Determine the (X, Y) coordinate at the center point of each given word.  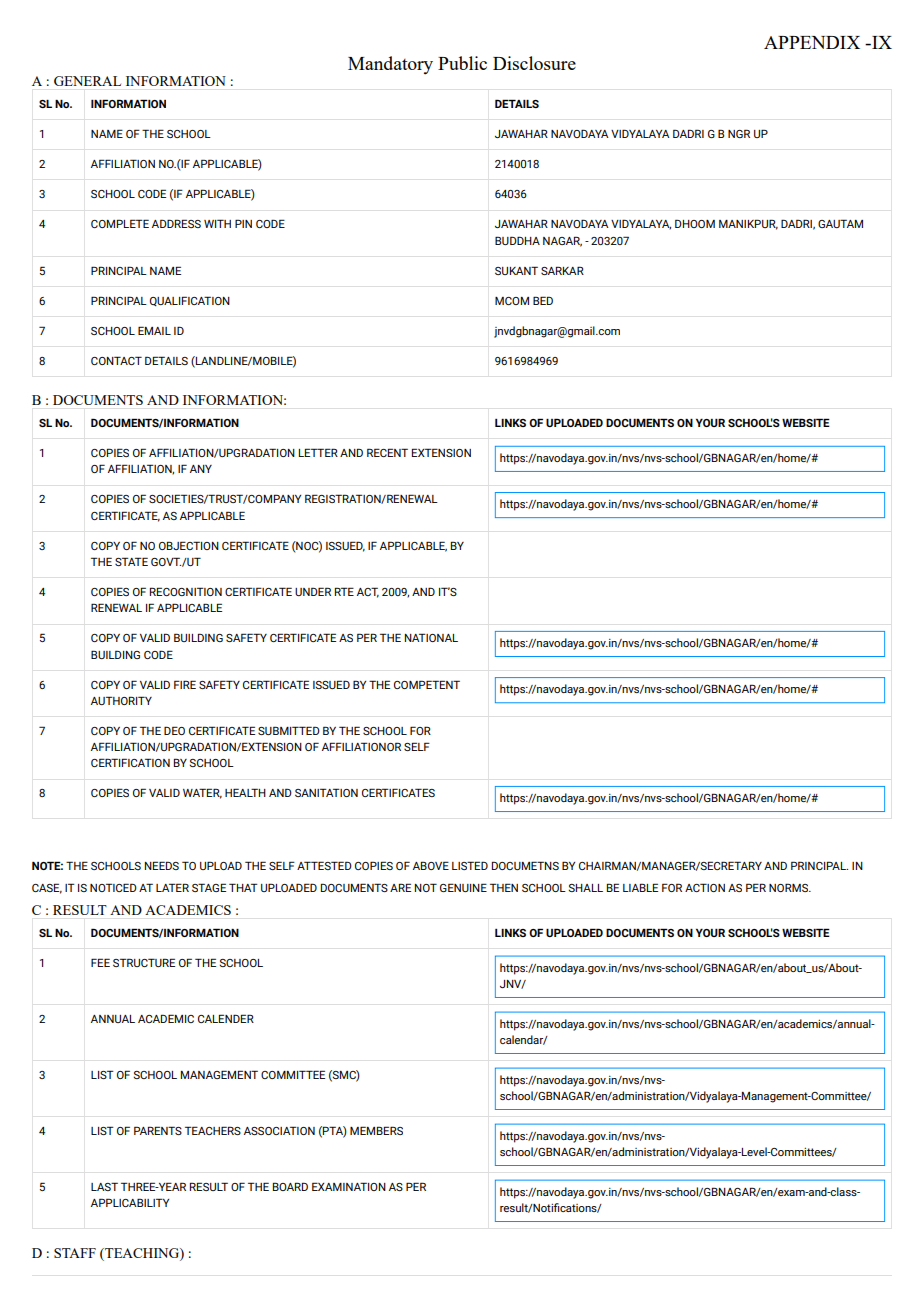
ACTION (705, 887)
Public (462, 63)
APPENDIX (812, 42)
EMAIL (154, 330)
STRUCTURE (144, 962)
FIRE (185, 684)
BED (543, 300)
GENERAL (87, 81)
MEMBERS (376, 1130)
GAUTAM (840, 223)
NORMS (789, 887)
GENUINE (463, 887)
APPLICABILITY (130, 1202)
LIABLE (640, 887)
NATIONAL (431, 637)
